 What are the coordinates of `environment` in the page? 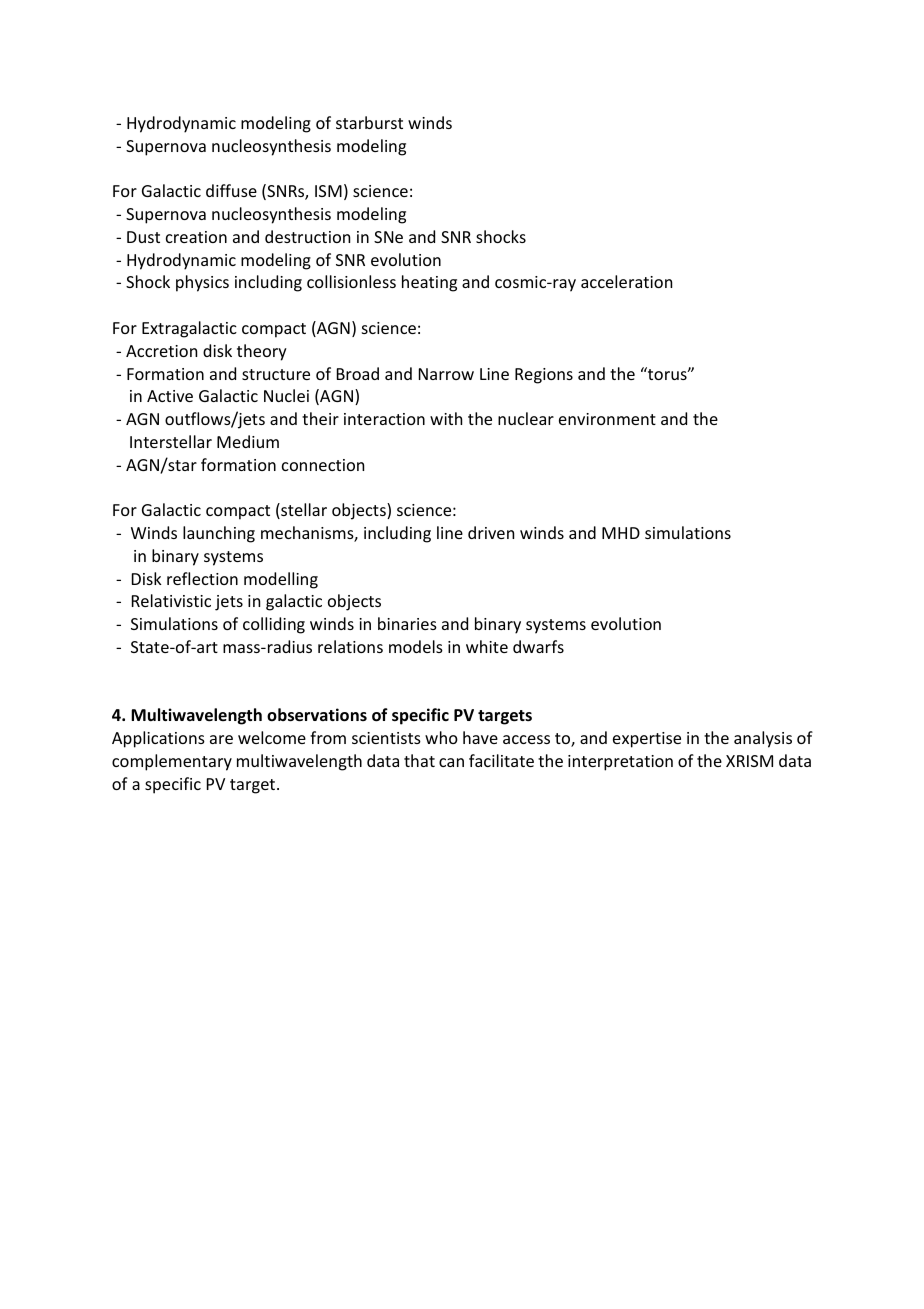 It's located at (607, 419).
